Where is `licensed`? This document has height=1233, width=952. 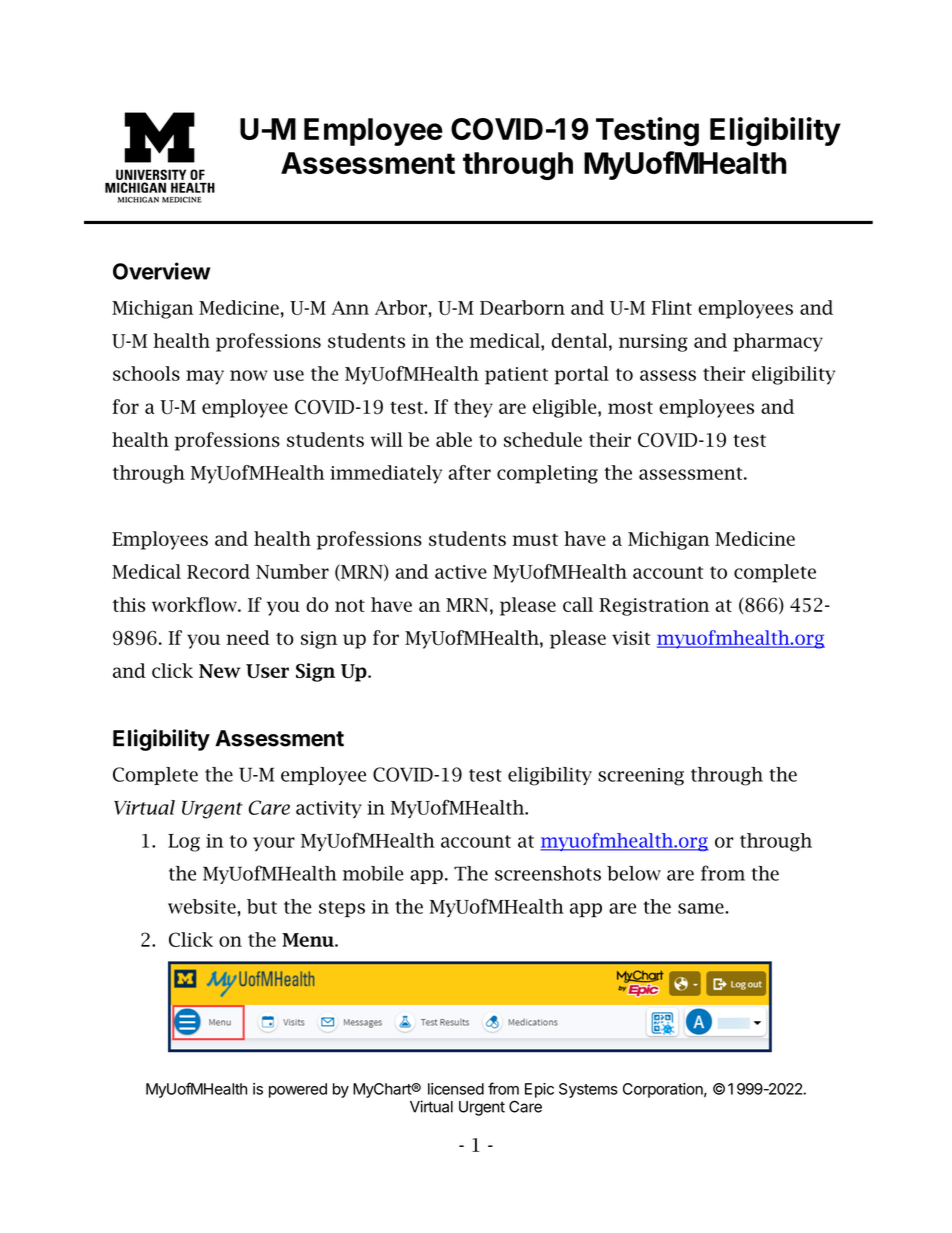 licensed is located at coordinates (456, 1089).
